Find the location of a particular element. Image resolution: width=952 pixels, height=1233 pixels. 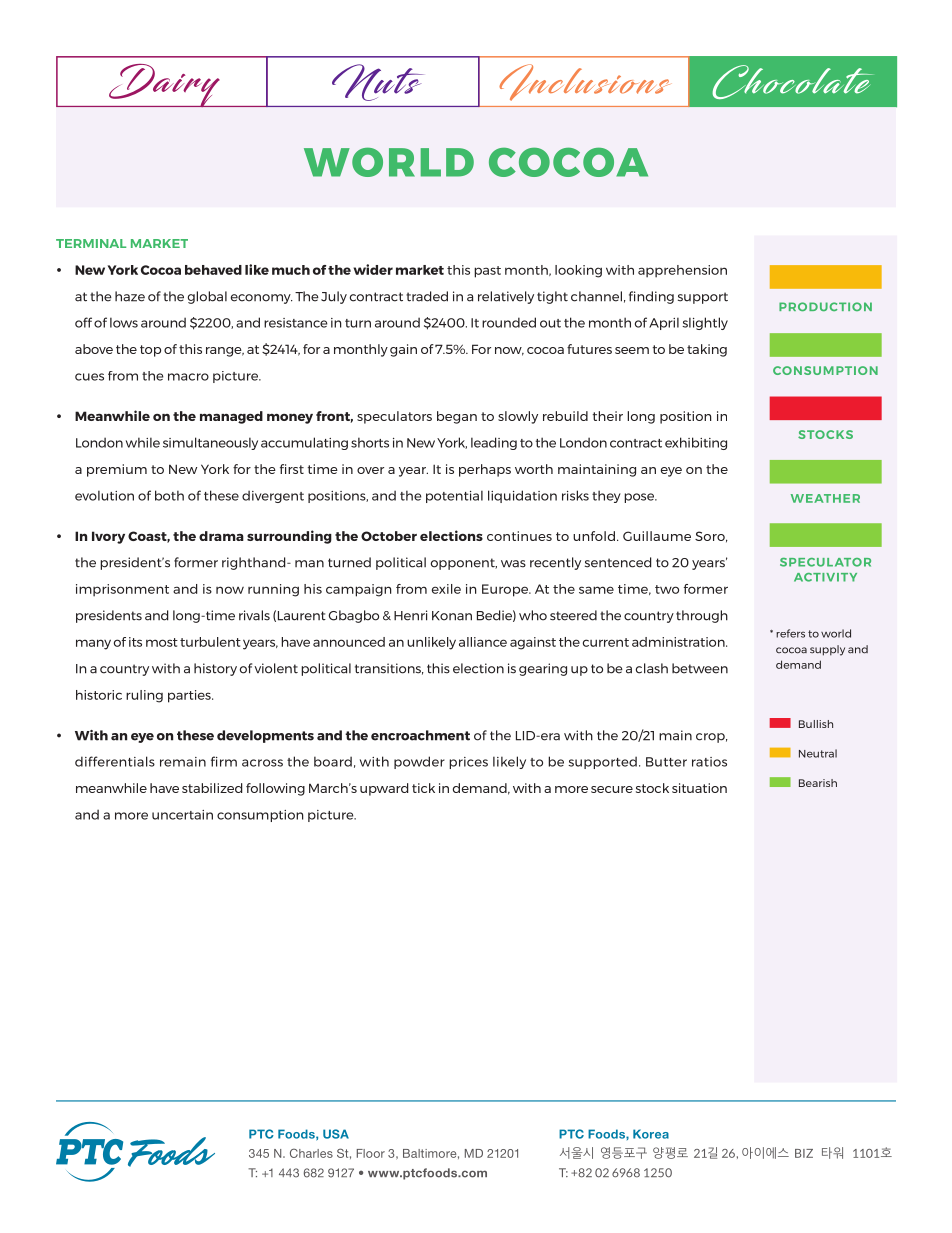

Konan is located at coordinates (452, 616).
